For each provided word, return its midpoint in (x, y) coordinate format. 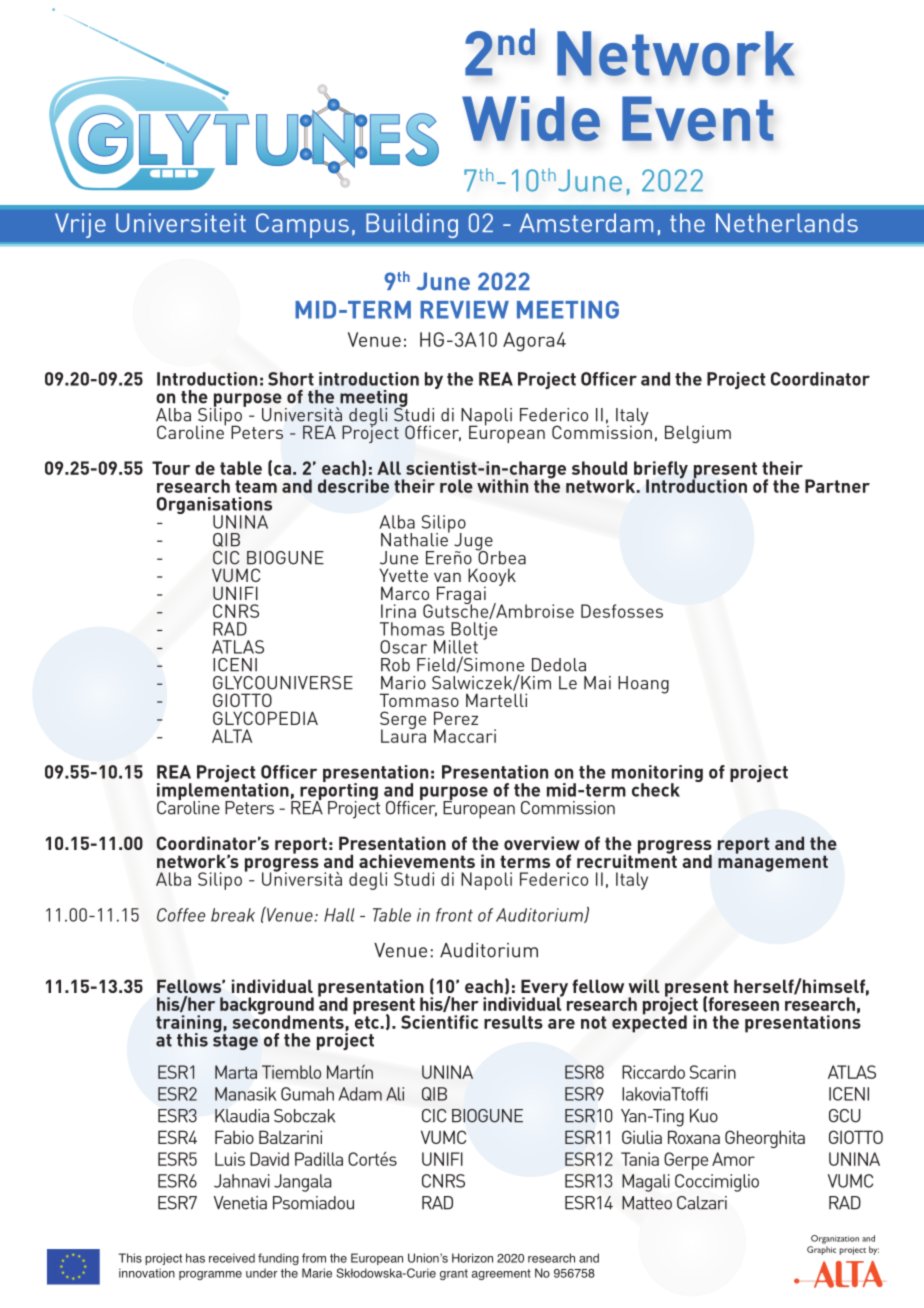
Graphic (821, 1250)
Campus (302, 225)
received (232, 1258)
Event (698, 118)
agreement (501, 1274)
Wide (531, 118)
